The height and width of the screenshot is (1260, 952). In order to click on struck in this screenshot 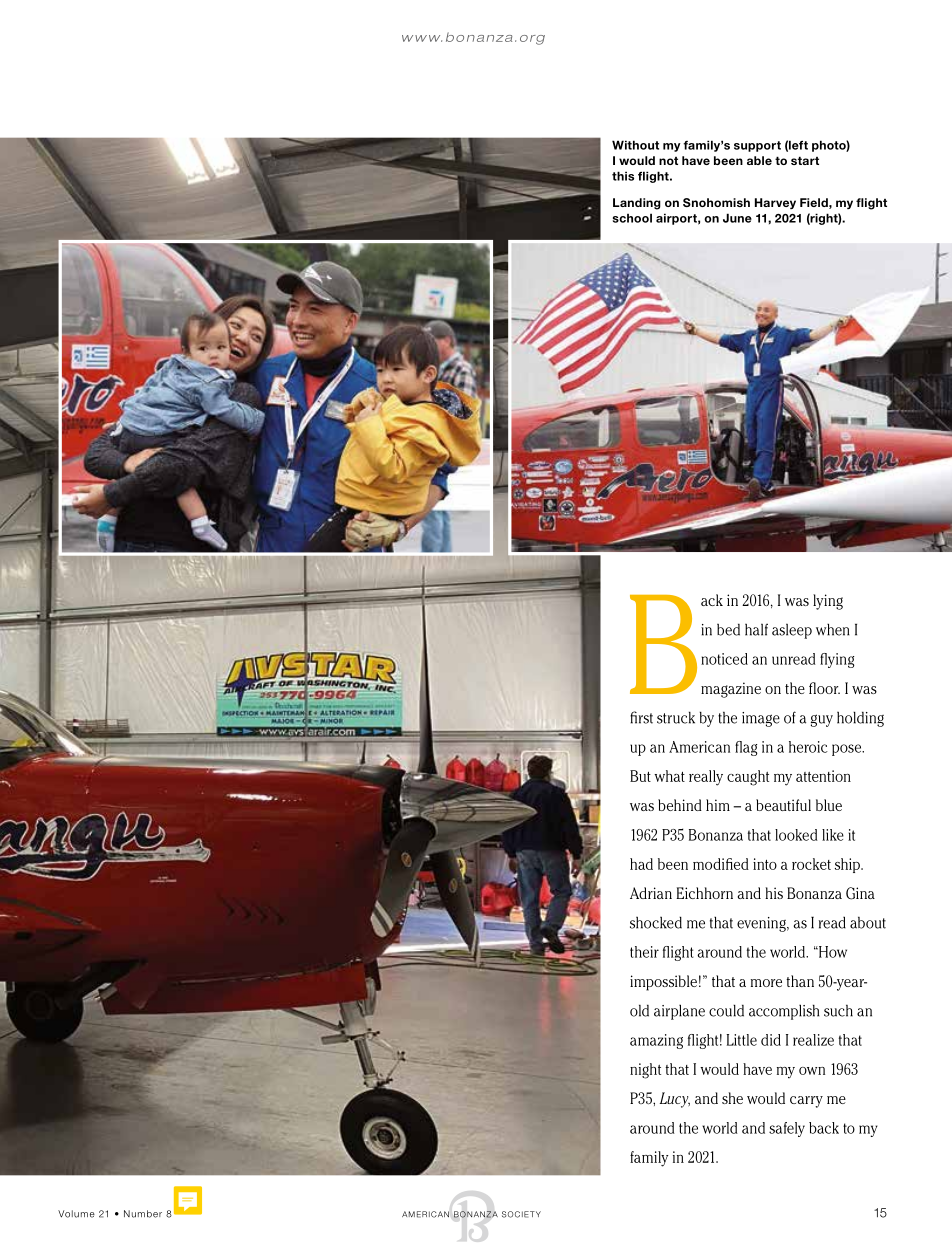, I will do `click(676, 717)`.
